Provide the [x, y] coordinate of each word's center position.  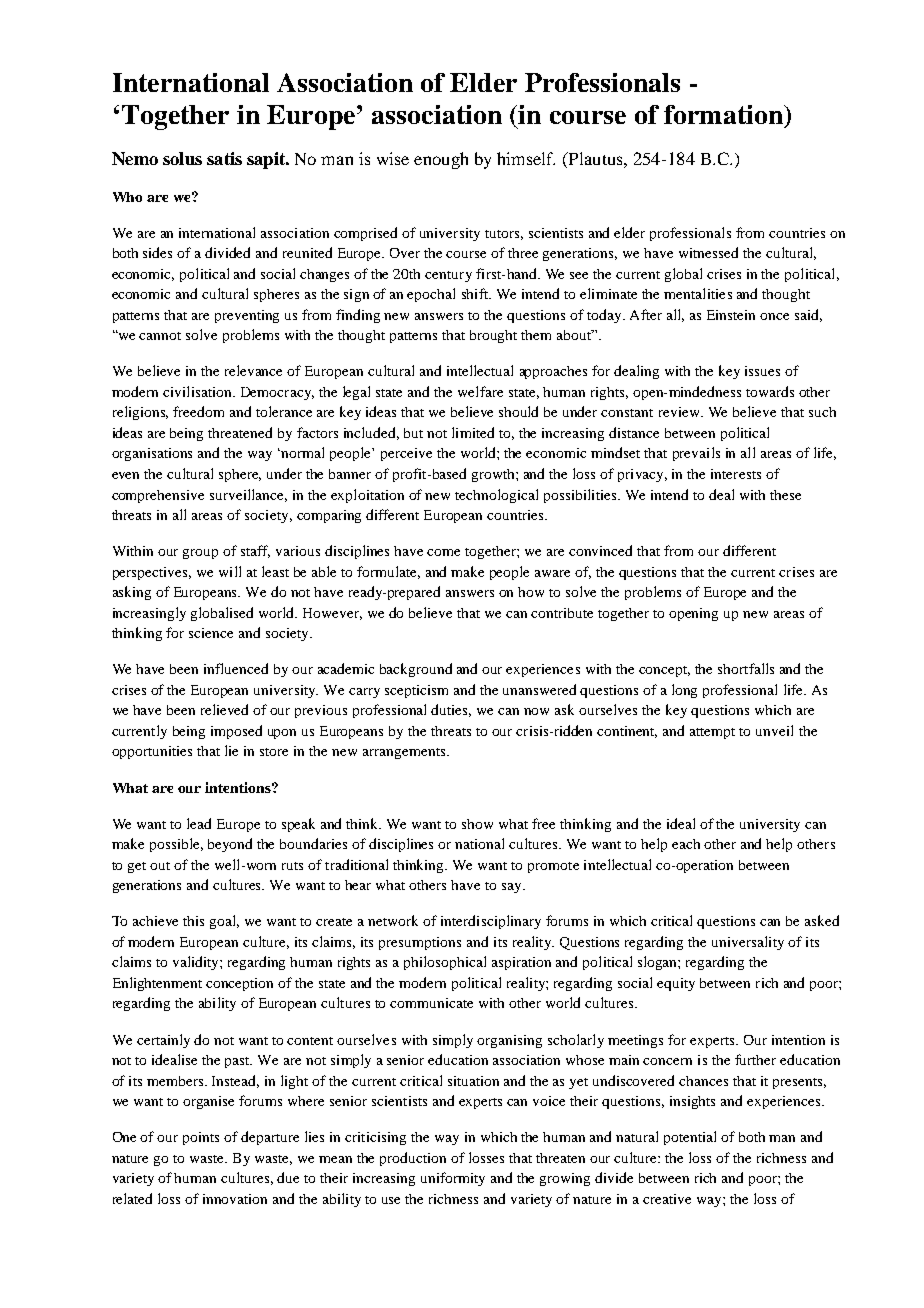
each [686, 844]
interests [736, 474]
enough [441, 160]
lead [199, 823]
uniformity [453, 1179]
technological [496, 496]
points [201, 1138]
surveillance [248, 495]
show [477, 824]
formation [724, 114]
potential [690, 1138]
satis [224, 158]
